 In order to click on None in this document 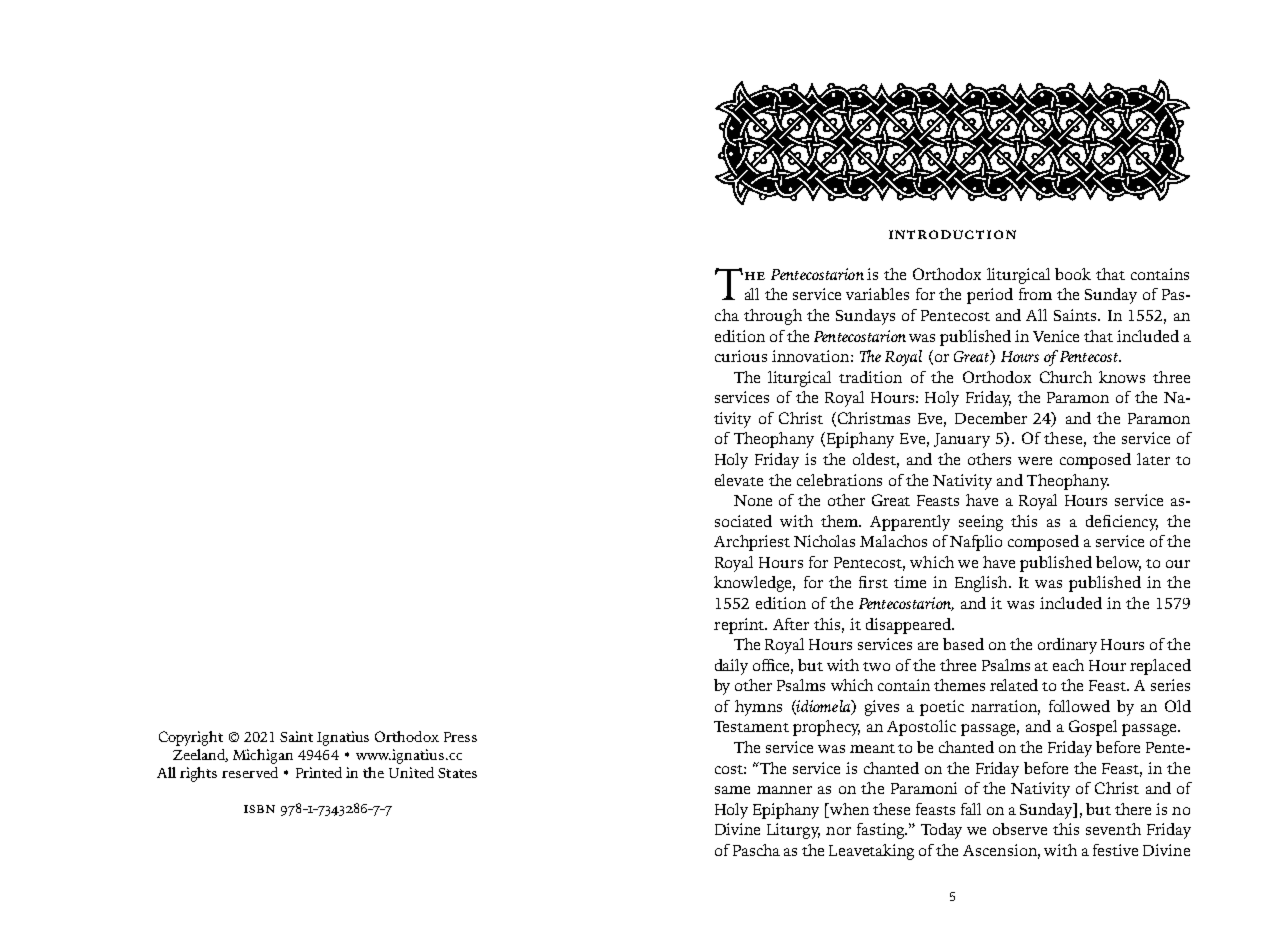, I will do `click(753, 500)`.
